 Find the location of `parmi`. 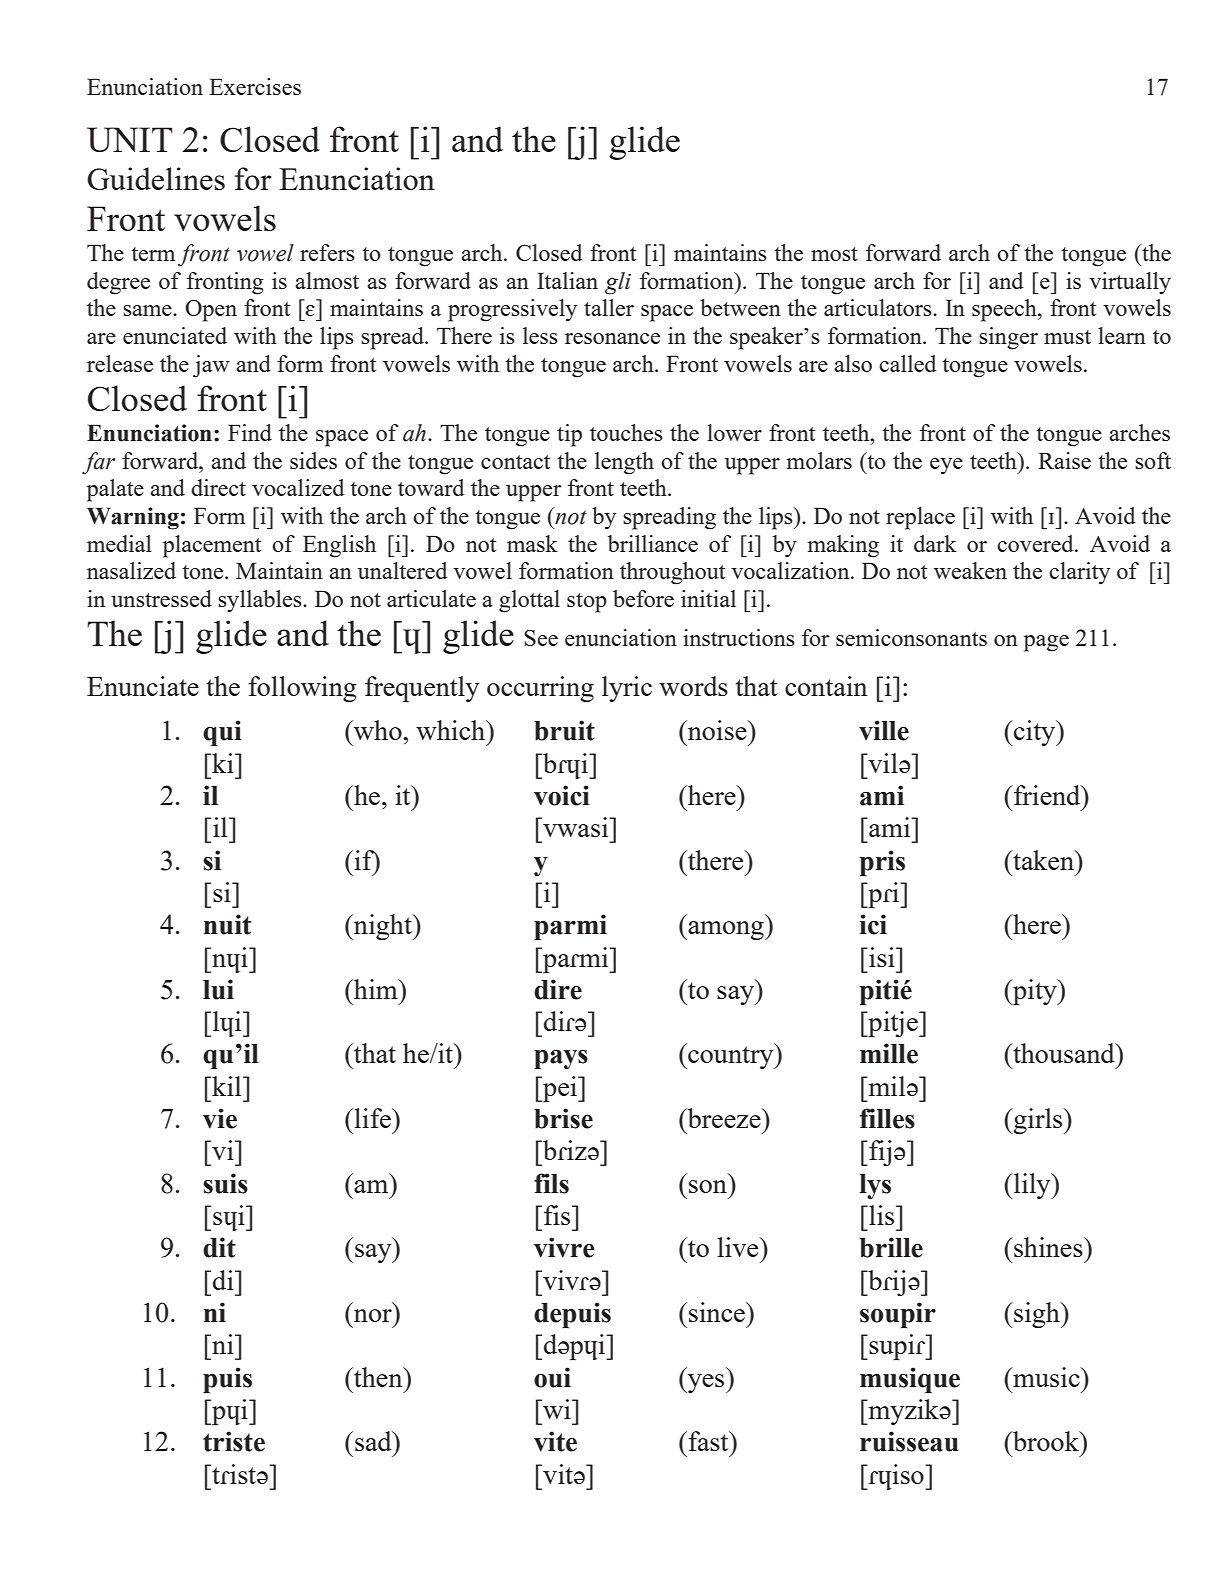

parmi is located at coordinates (570, 927).
